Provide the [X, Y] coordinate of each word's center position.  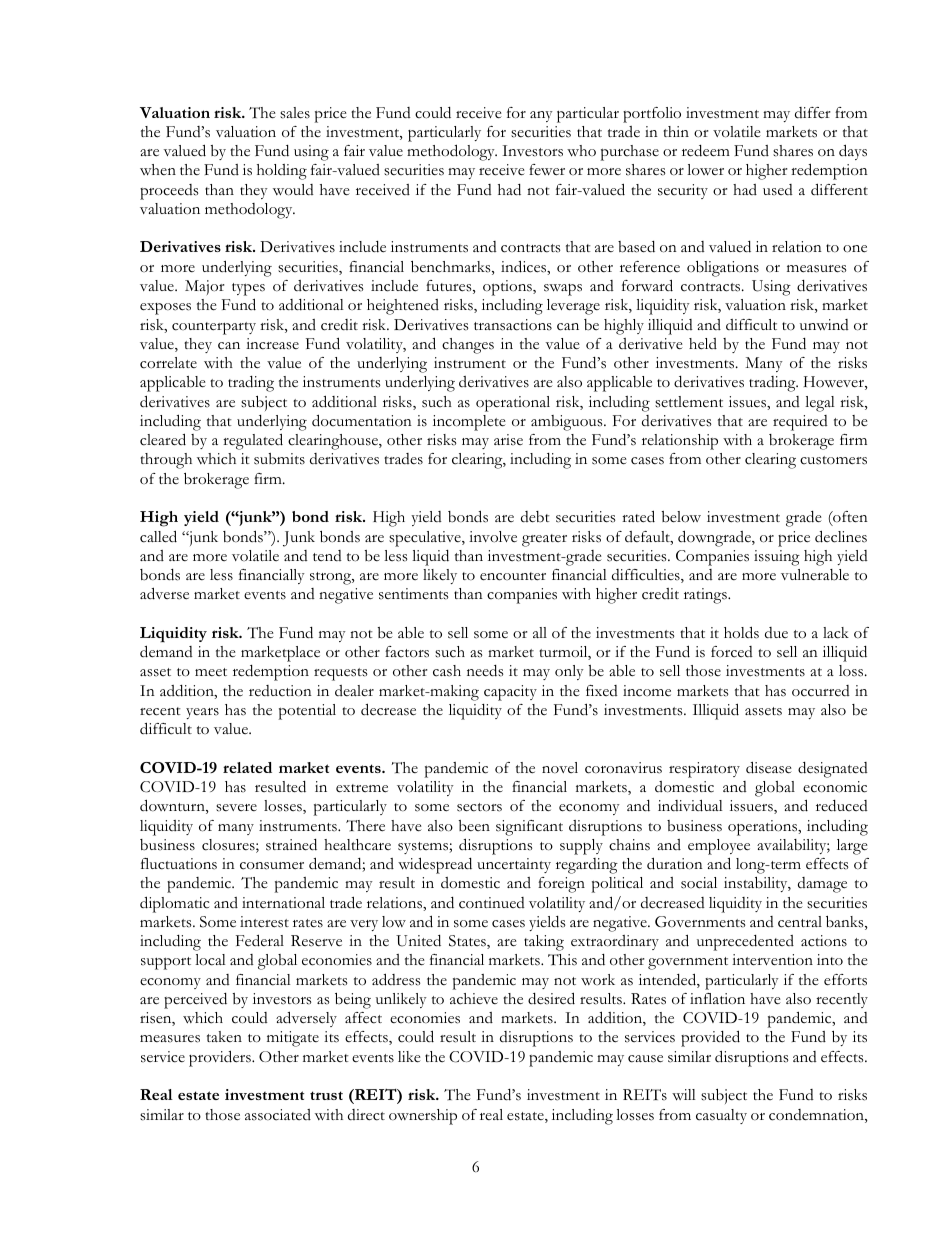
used [778, 190]
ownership [423, 1117]
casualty [721, 1116]
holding [282, 172]
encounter [513, 576]
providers [221, 1058]
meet [211, 672]
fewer [547, 170]
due [776, 632]
